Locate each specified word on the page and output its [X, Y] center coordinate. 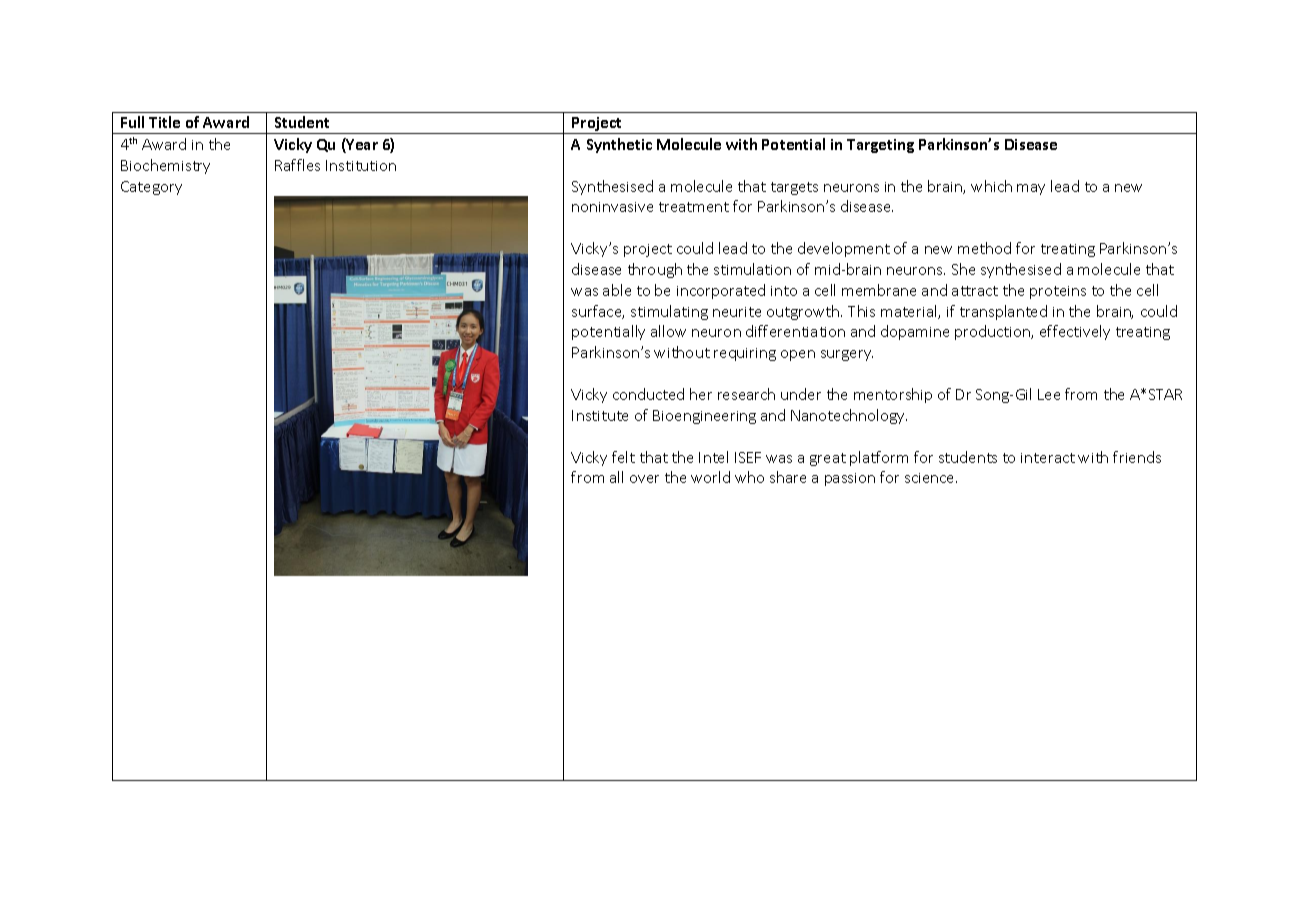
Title [164, 122]
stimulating [669, 312]
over [644, 479]
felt [623, 457]
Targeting [880, 146]
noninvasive [612, 207]
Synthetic [619, 145]
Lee [1049, 394]
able [617, 290]
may [1031, 189]
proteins [1058, 292]
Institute [600, 415]
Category [151, 188]
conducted [648, 394]
